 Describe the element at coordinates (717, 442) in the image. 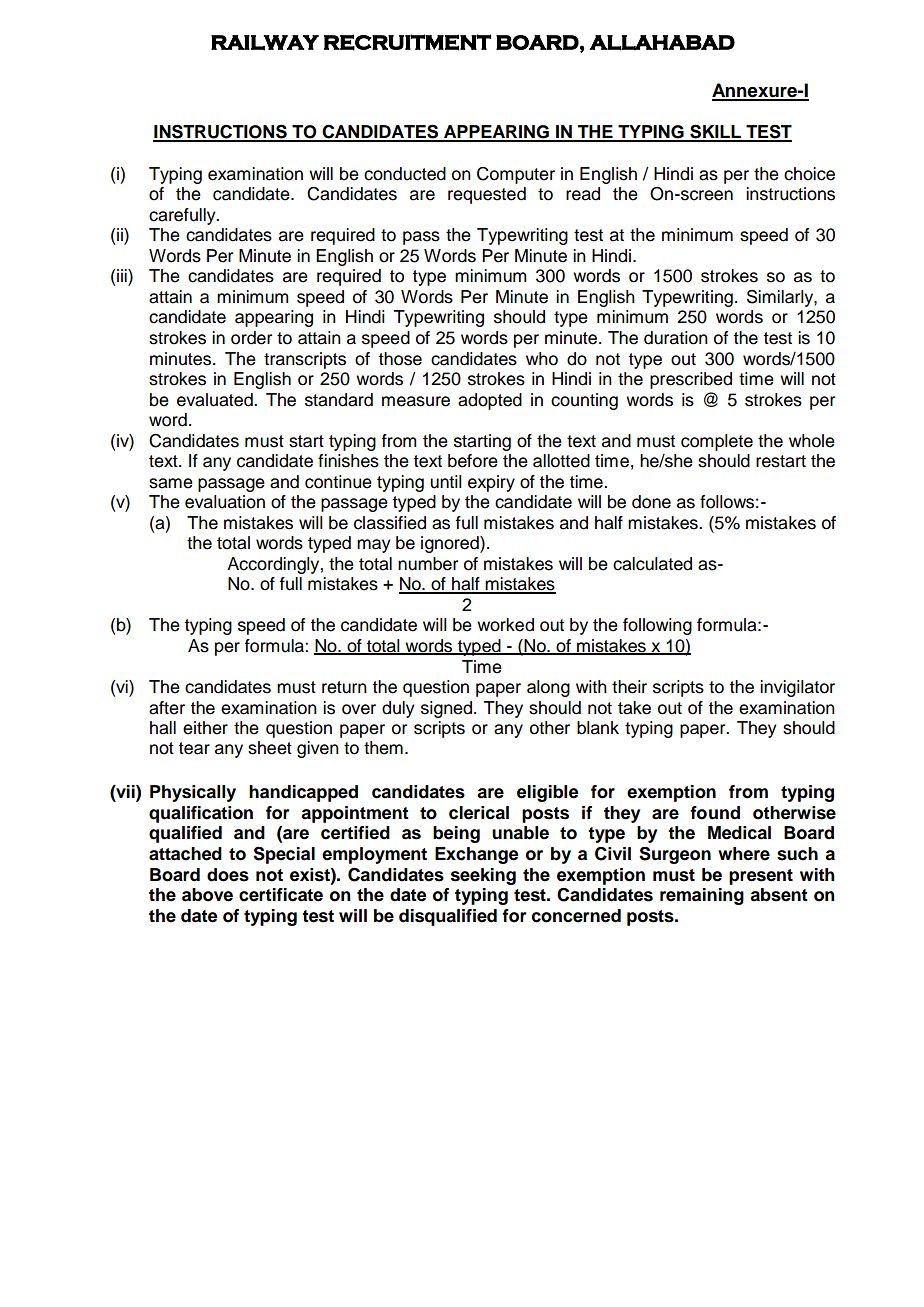

I see `complete` at that location.
